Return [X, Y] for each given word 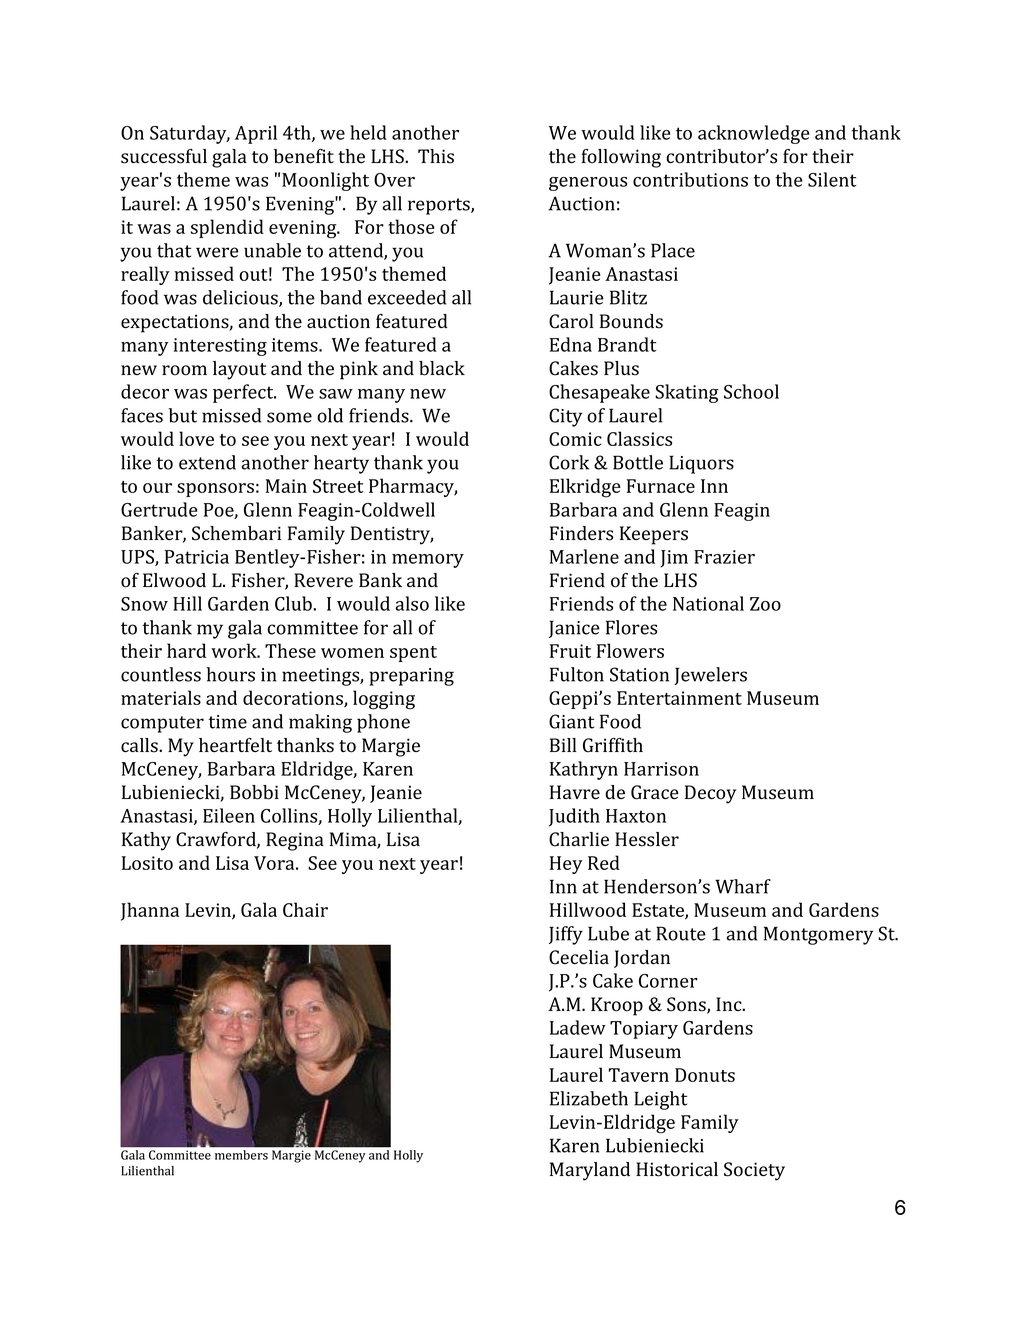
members [241, 1155]
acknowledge [754, 134]
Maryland [590, 1171]
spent [413, 654]
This [436, 156]
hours [230, 674]
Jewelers [710, 676]
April [256, 134]
